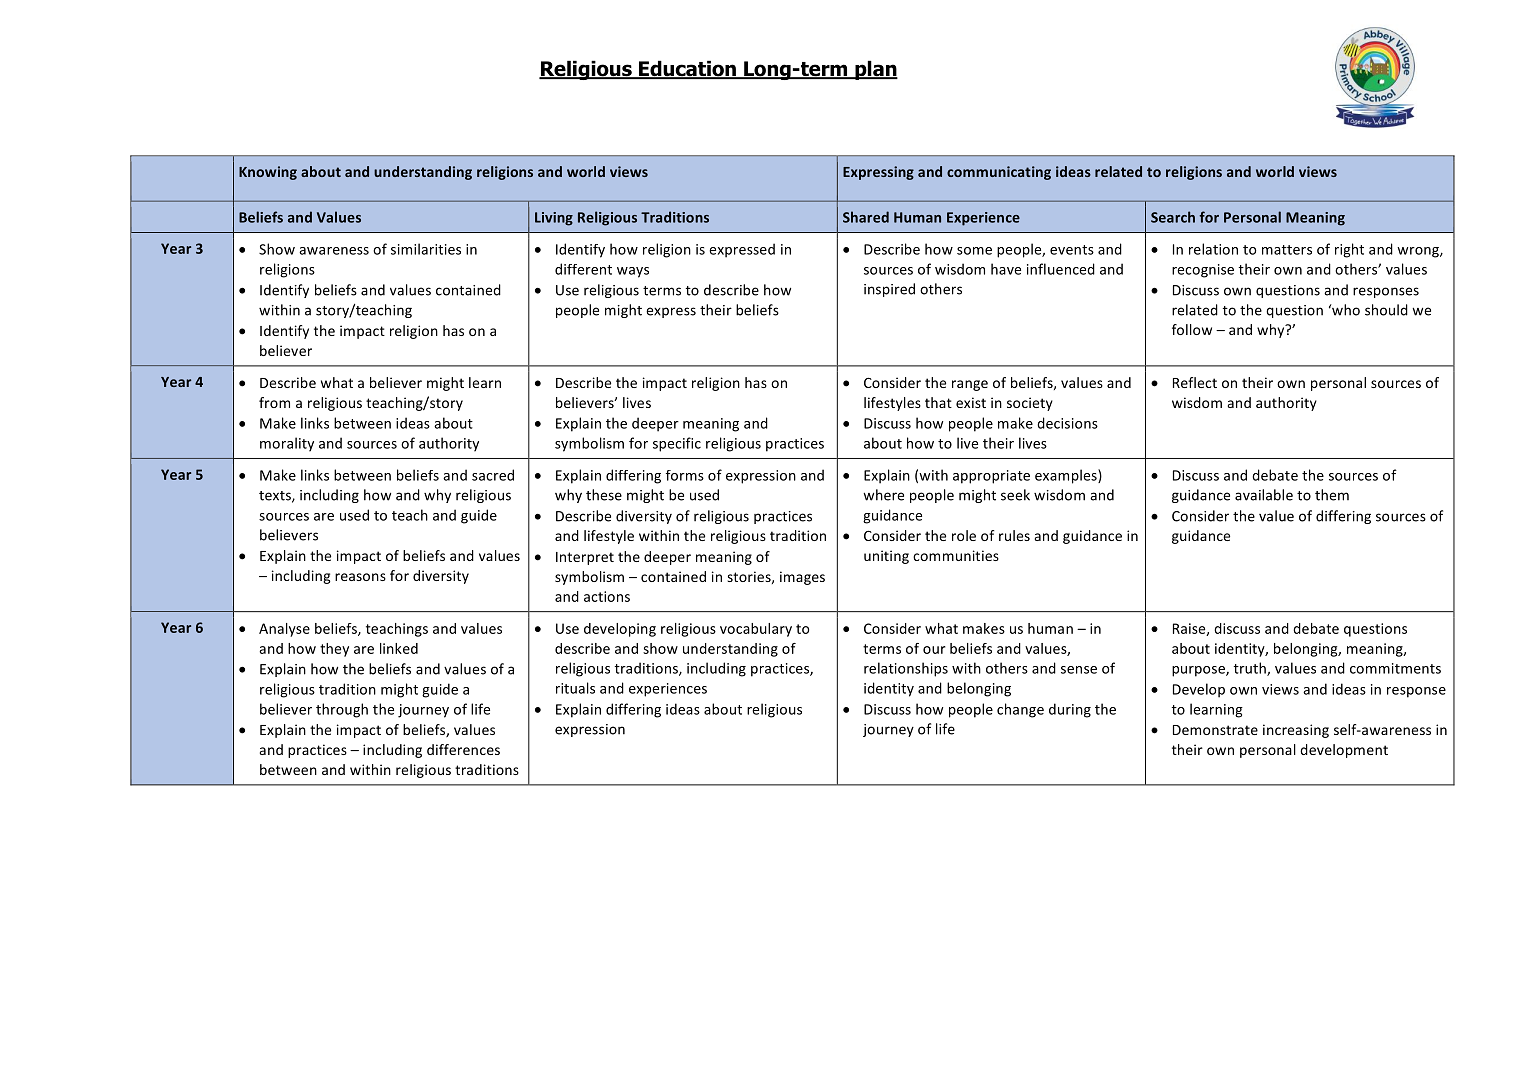 This image has height=1079, width=1526. Describe the element at coordinates (1264, 495) in the image. I see `available` at that location.
